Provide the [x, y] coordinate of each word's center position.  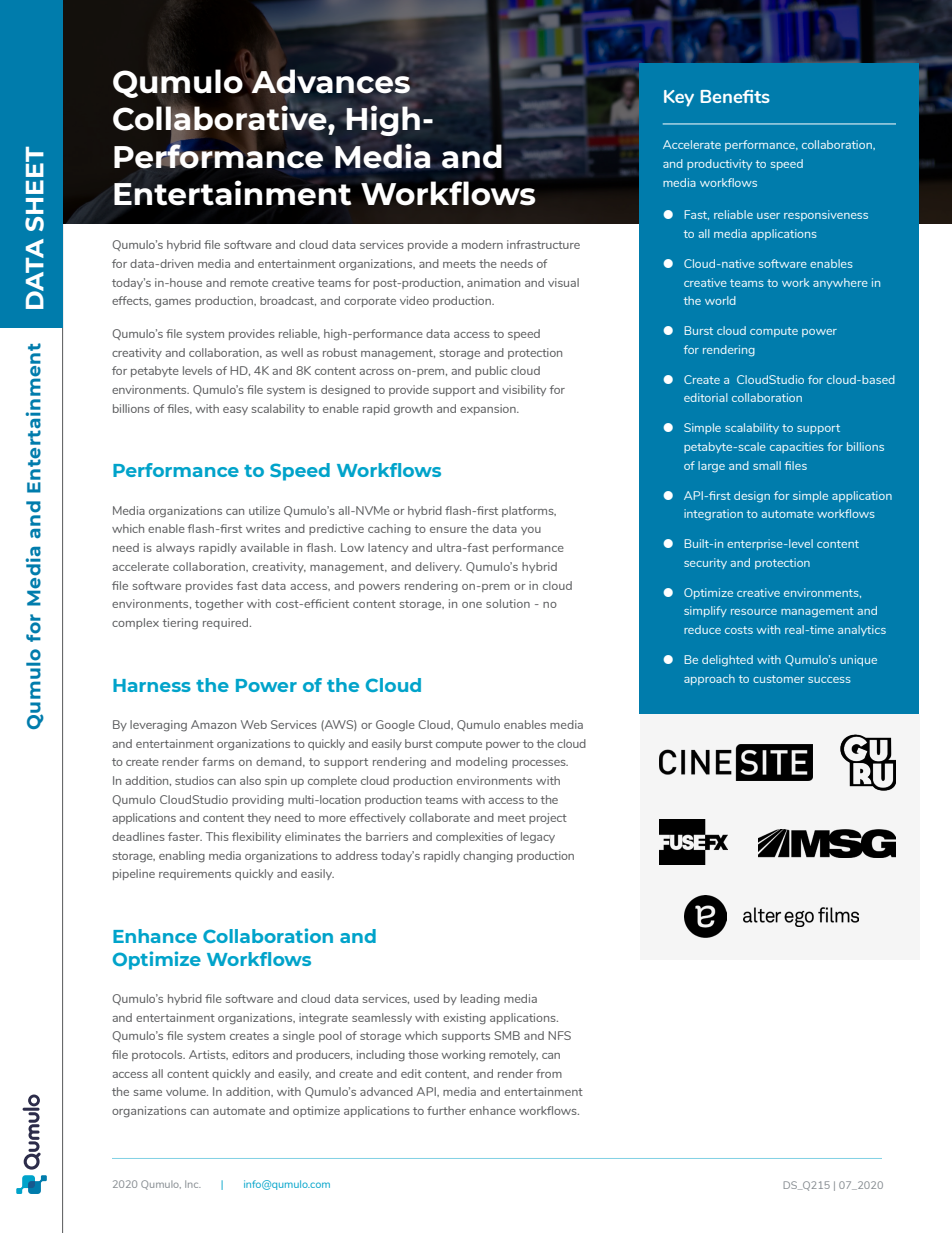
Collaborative [221, 118]
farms [218, 761]
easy [235, 411]
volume [187, 1091]
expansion [489, 409]
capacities [797, 447]
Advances [332, 82]
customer [778, 679]
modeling [481, 763]
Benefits [735, 96]
